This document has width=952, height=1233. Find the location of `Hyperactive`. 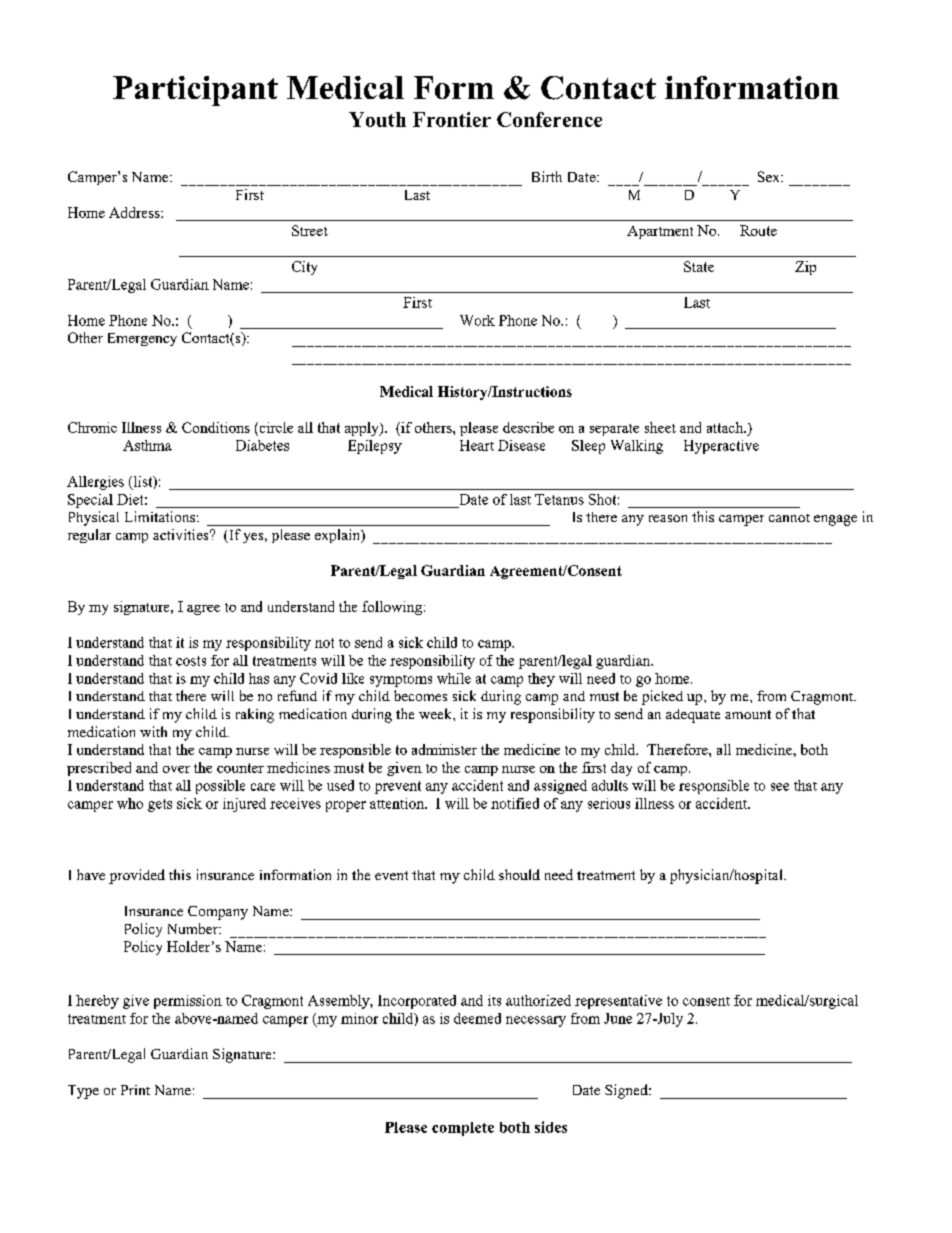

Hyperactive is located at coordinates (721, 447).
